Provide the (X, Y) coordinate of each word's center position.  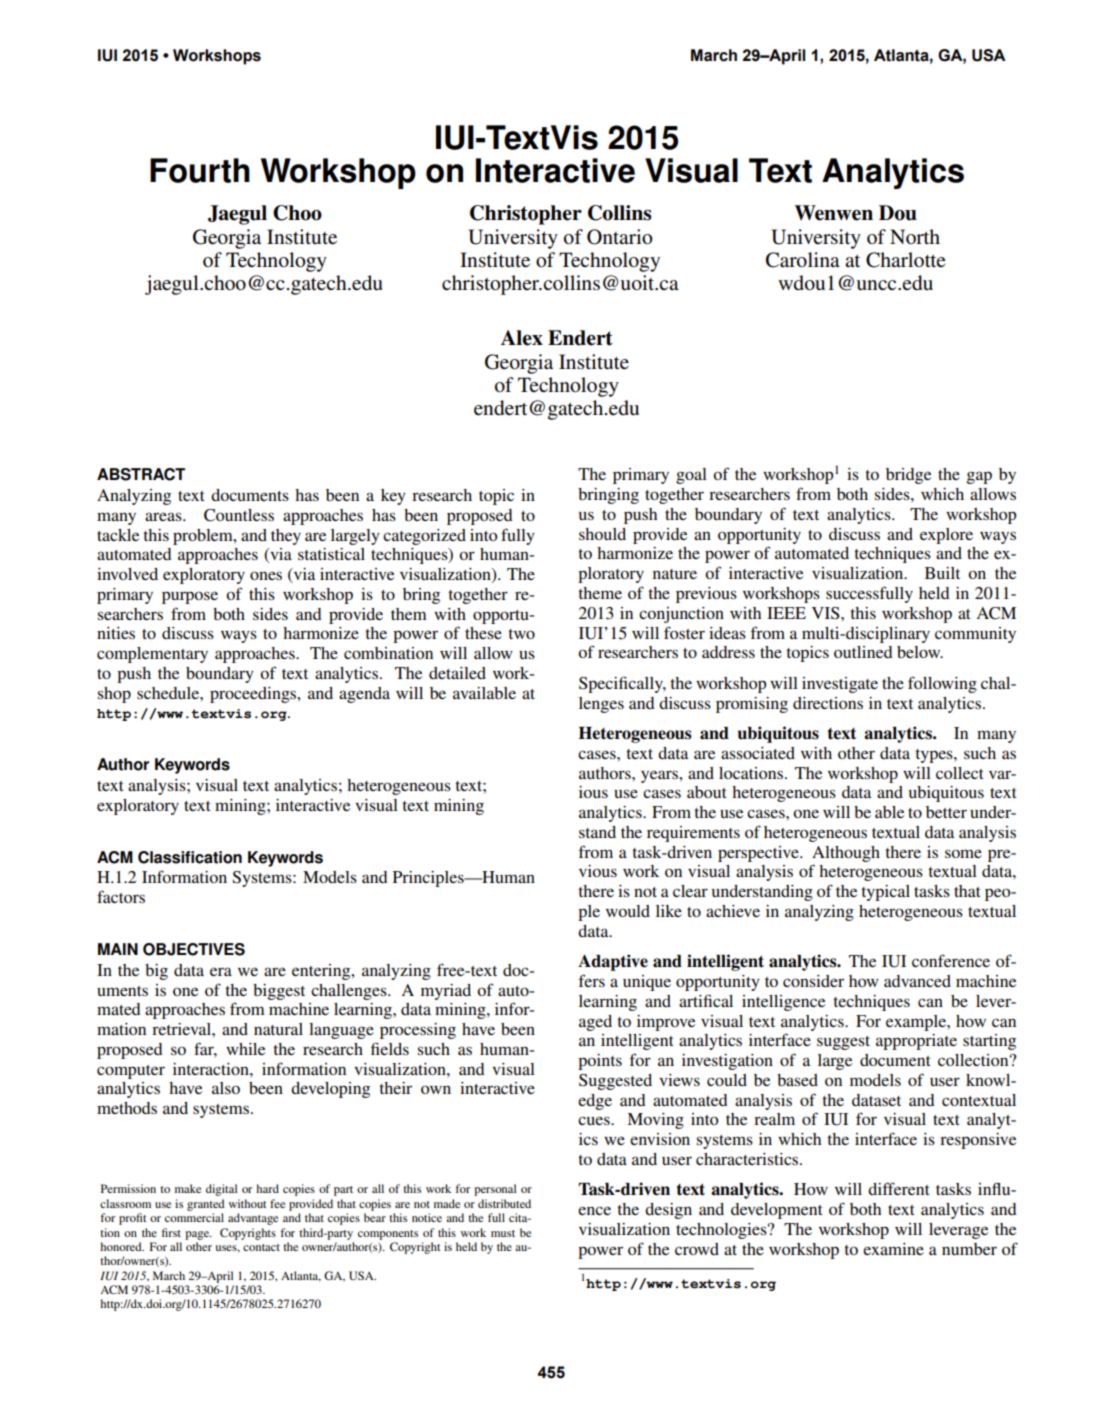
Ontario (620, 237)
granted (206, 1205)
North (915, 236)
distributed (504, 1203)
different (899, 1188)
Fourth (200, 170)
